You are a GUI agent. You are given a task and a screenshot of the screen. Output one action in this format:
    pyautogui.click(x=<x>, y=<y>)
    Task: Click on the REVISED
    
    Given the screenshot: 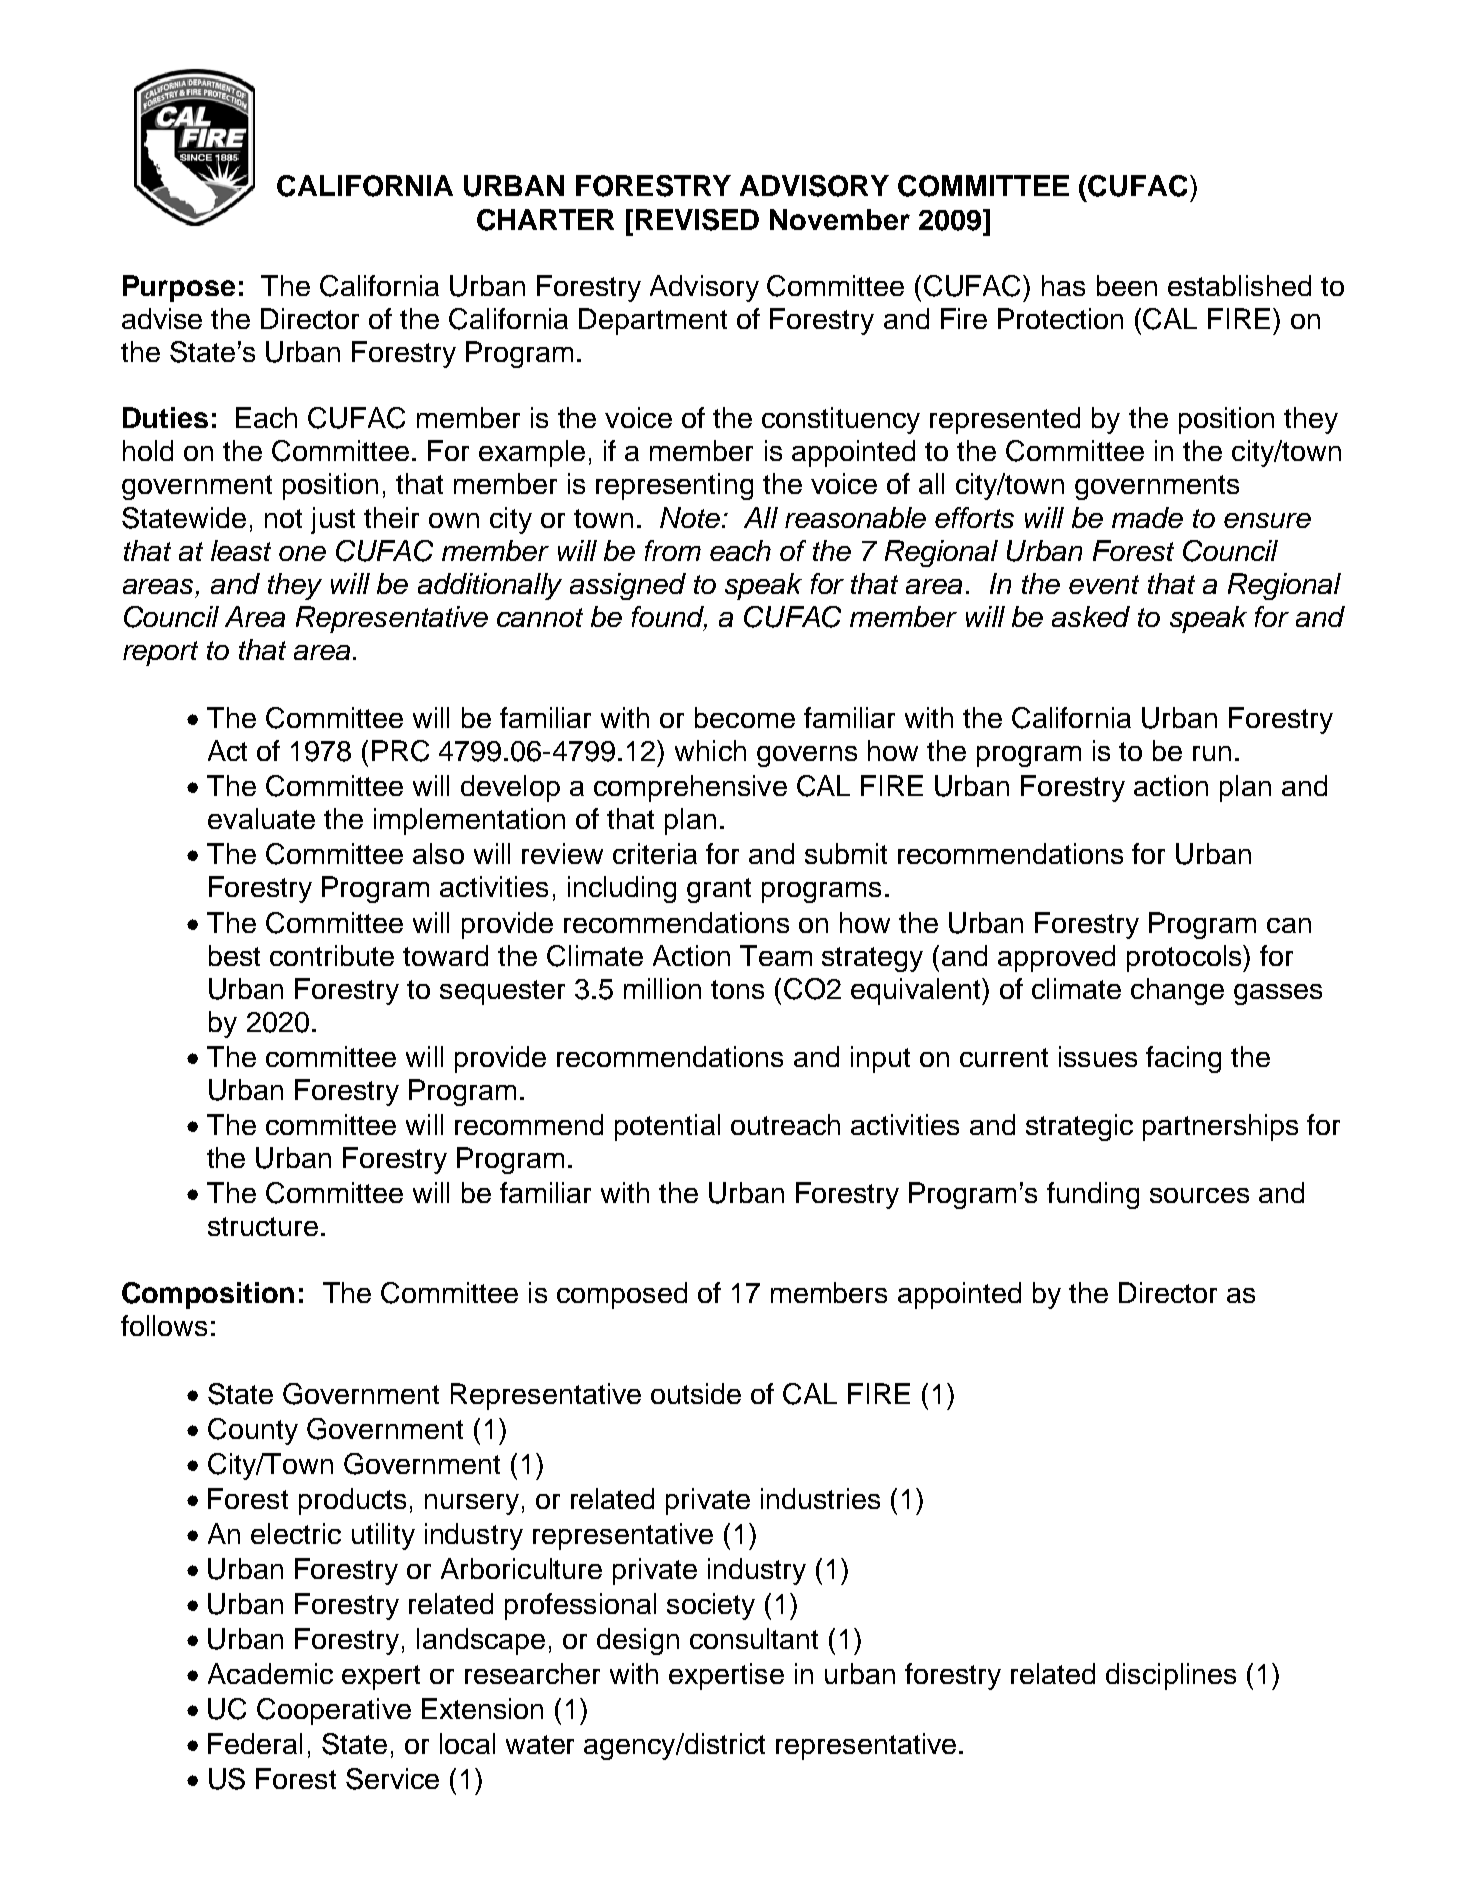 What is the action you would take?
    pyautogui.click(x=697, y=220)
